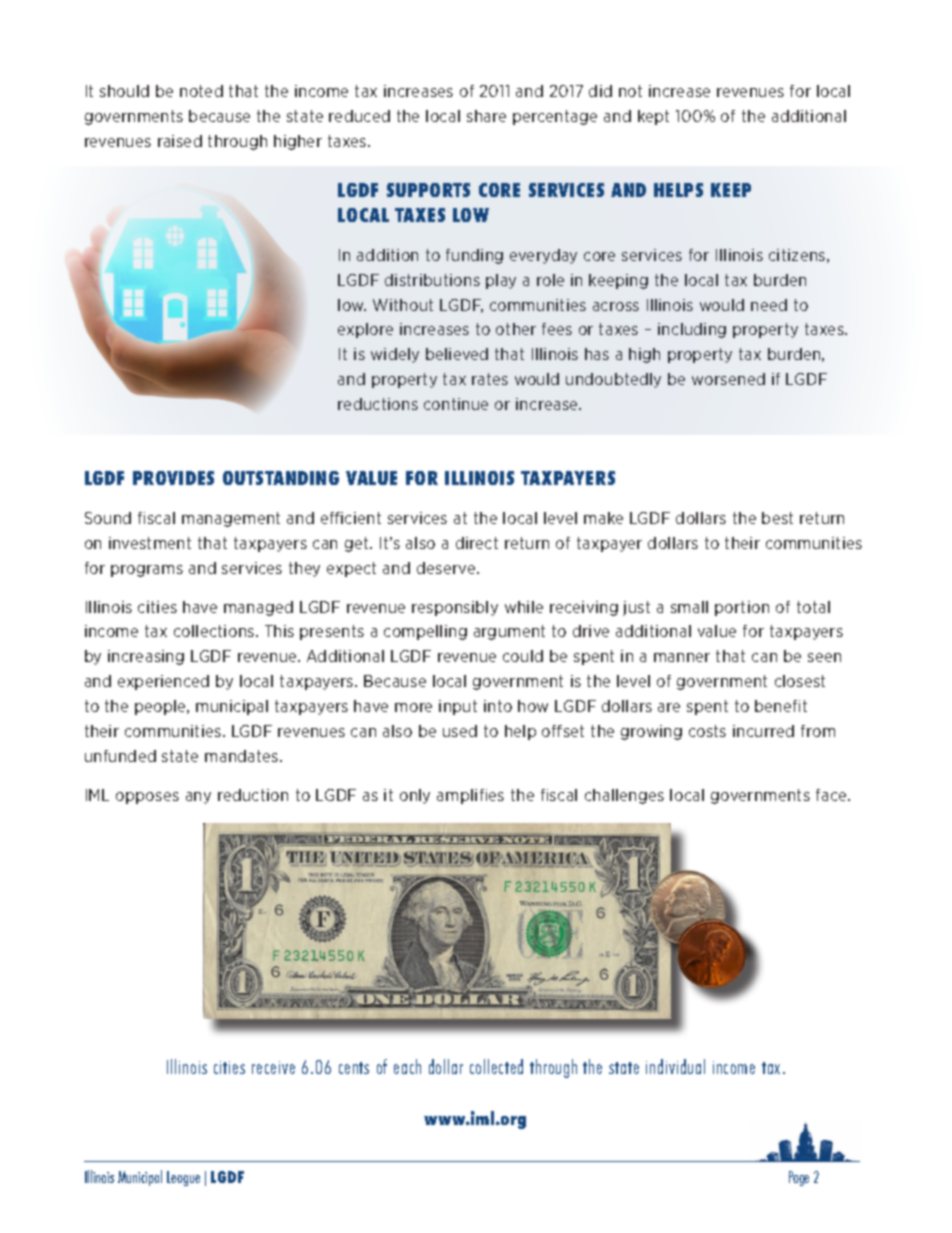 Image resolution: width=952 pixels, height=1233 pixels. Describe the element at coordinates (183, 1178) in the page. I see `League` at that location.
